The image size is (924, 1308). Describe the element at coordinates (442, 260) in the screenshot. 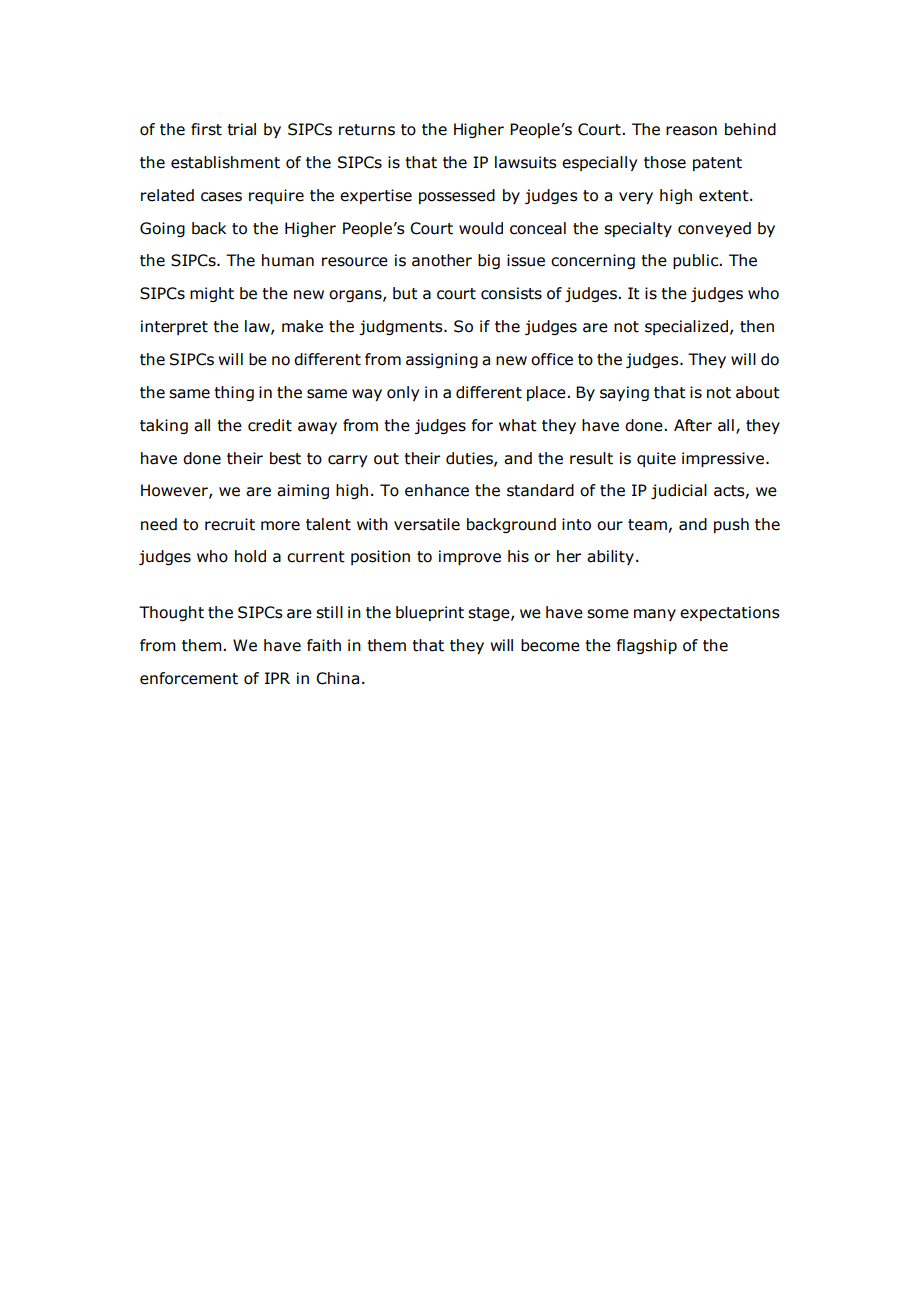

I see `another` at that location.
